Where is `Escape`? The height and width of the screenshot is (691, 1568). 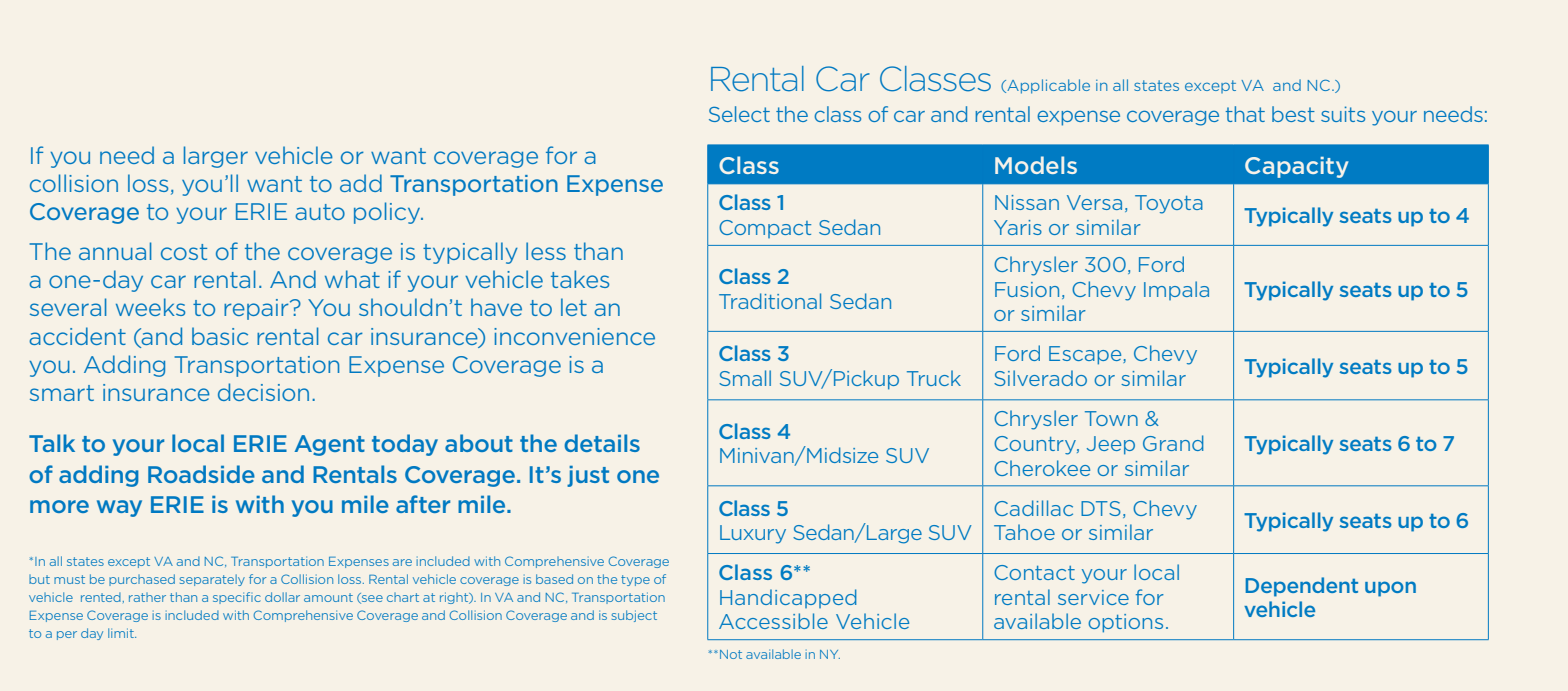
Escape is located at coordinates (1086, 355).
